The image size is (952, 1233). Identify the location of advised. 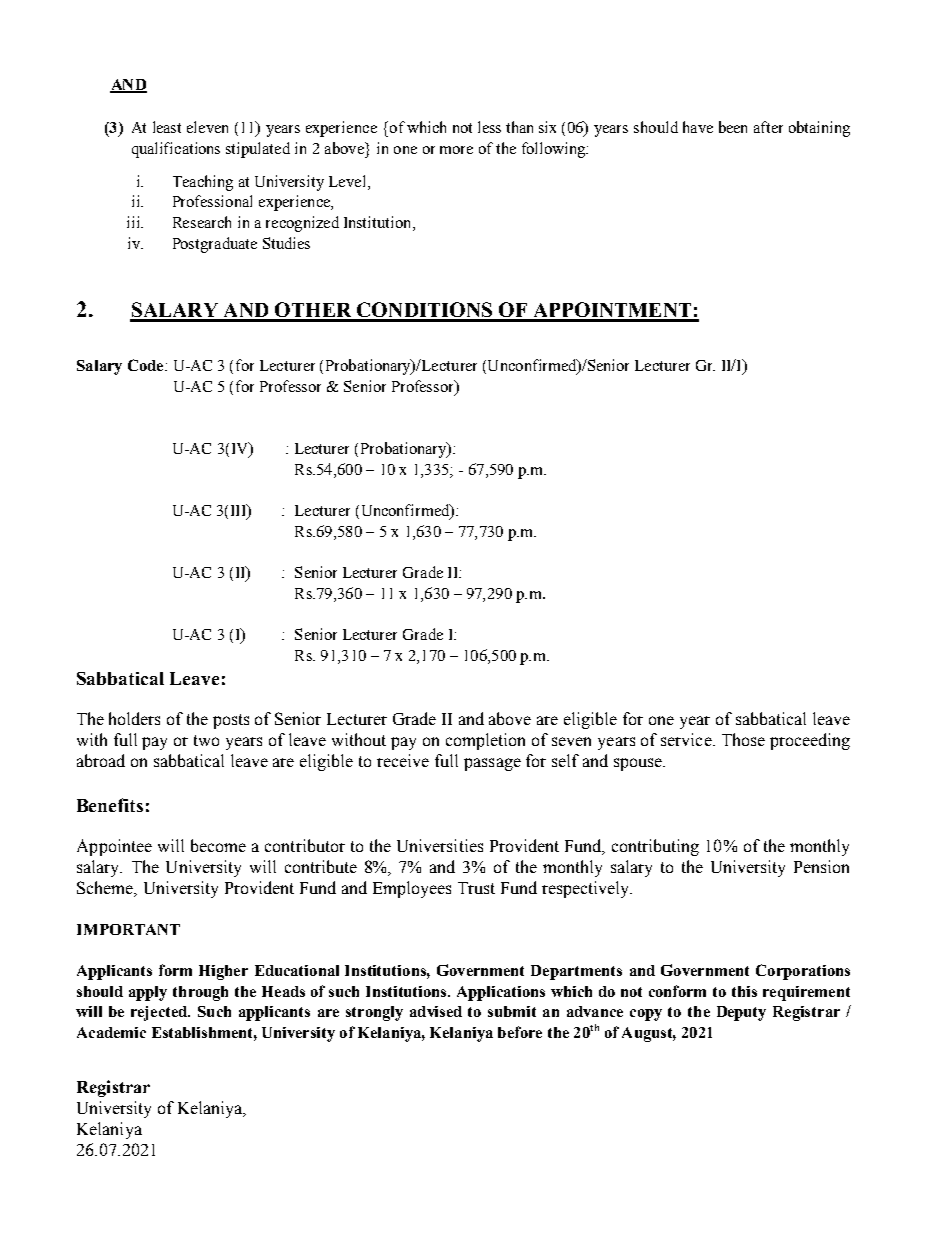
(436, 1011).
